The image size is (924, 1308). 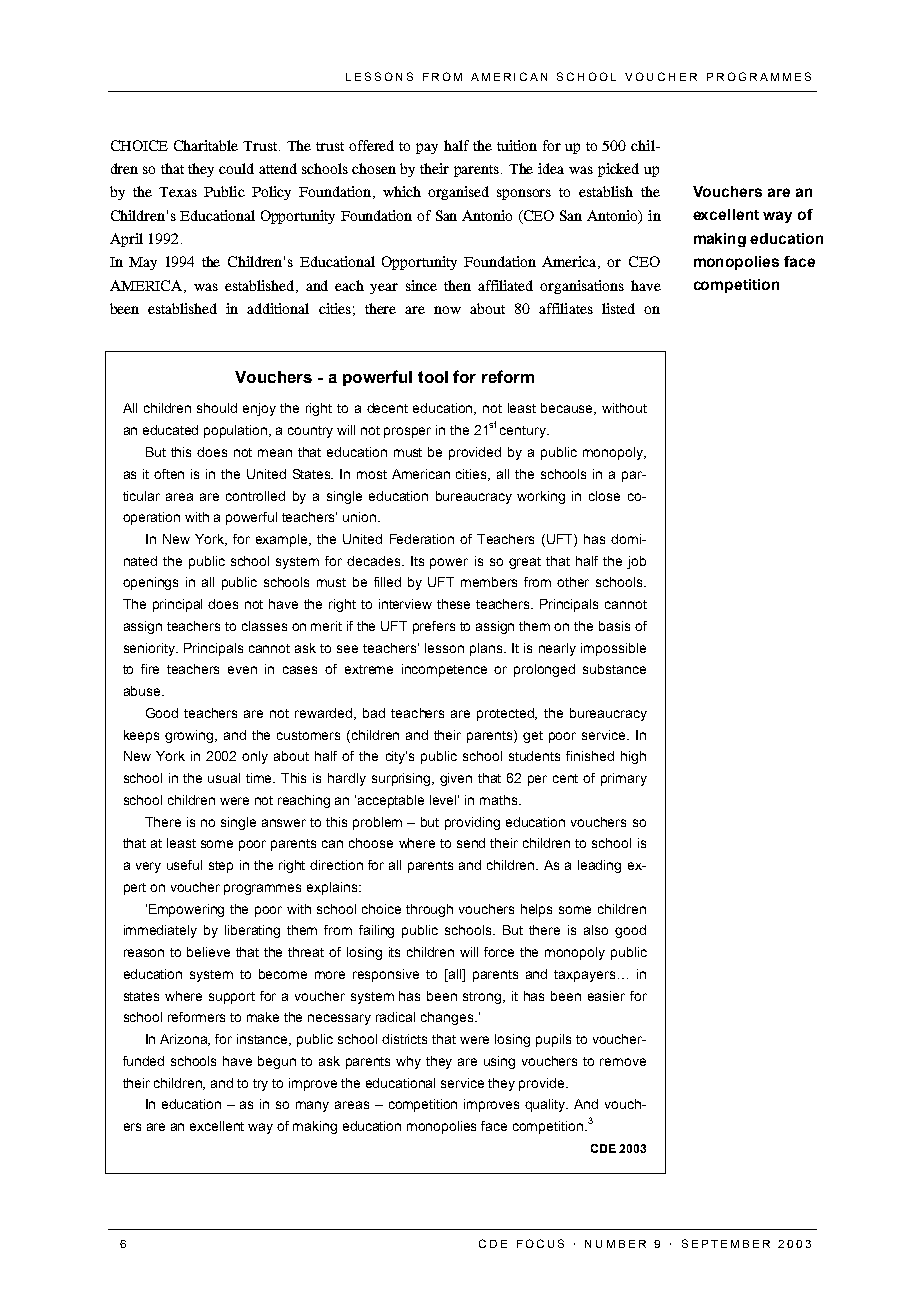 What do you see at coordinates (614, 669) in the page?
I see `substance` at bounding box center [614, 669].
